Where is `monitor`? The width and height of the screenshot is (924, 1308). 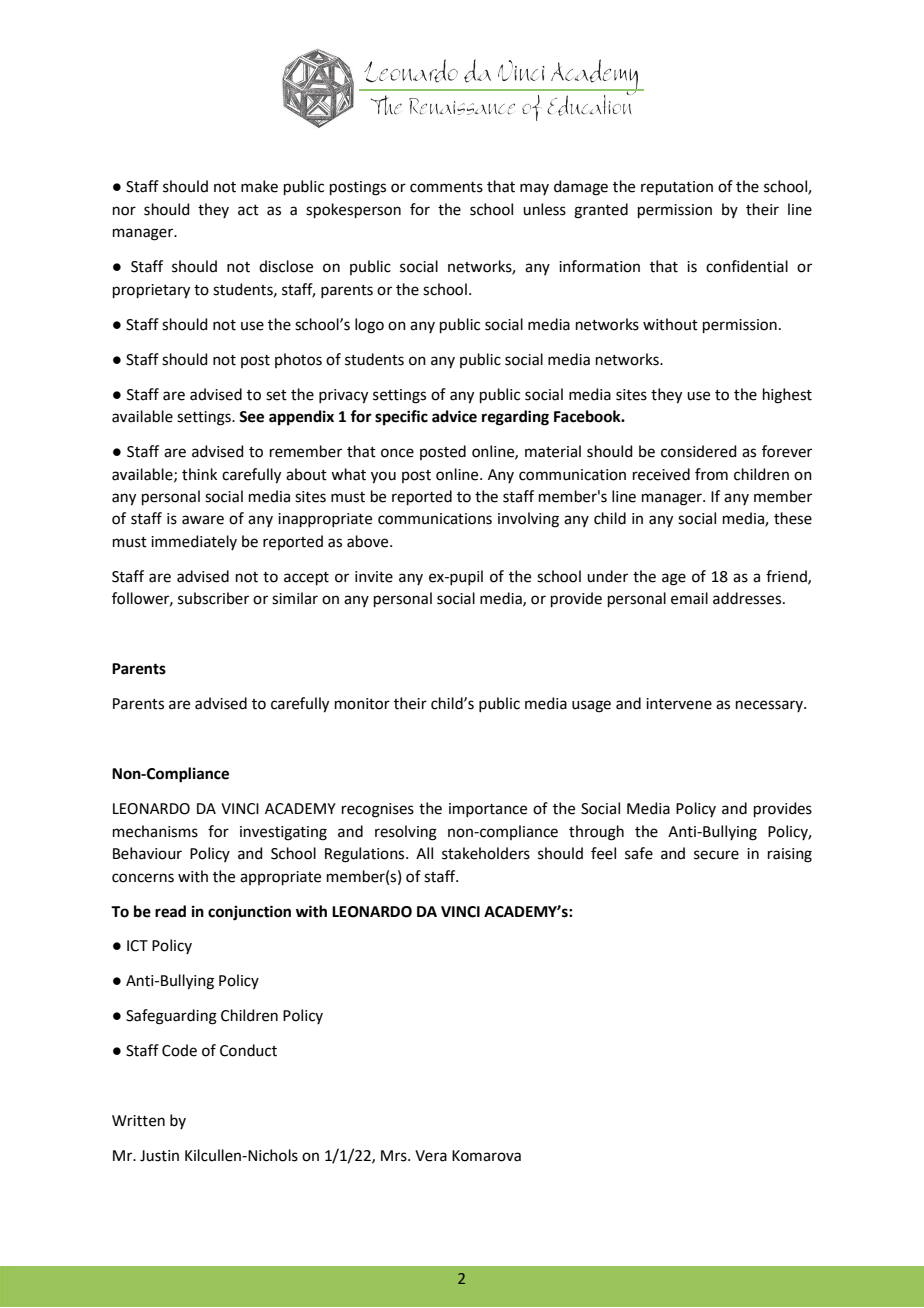
monitor is located at coordinates (362, 704).
